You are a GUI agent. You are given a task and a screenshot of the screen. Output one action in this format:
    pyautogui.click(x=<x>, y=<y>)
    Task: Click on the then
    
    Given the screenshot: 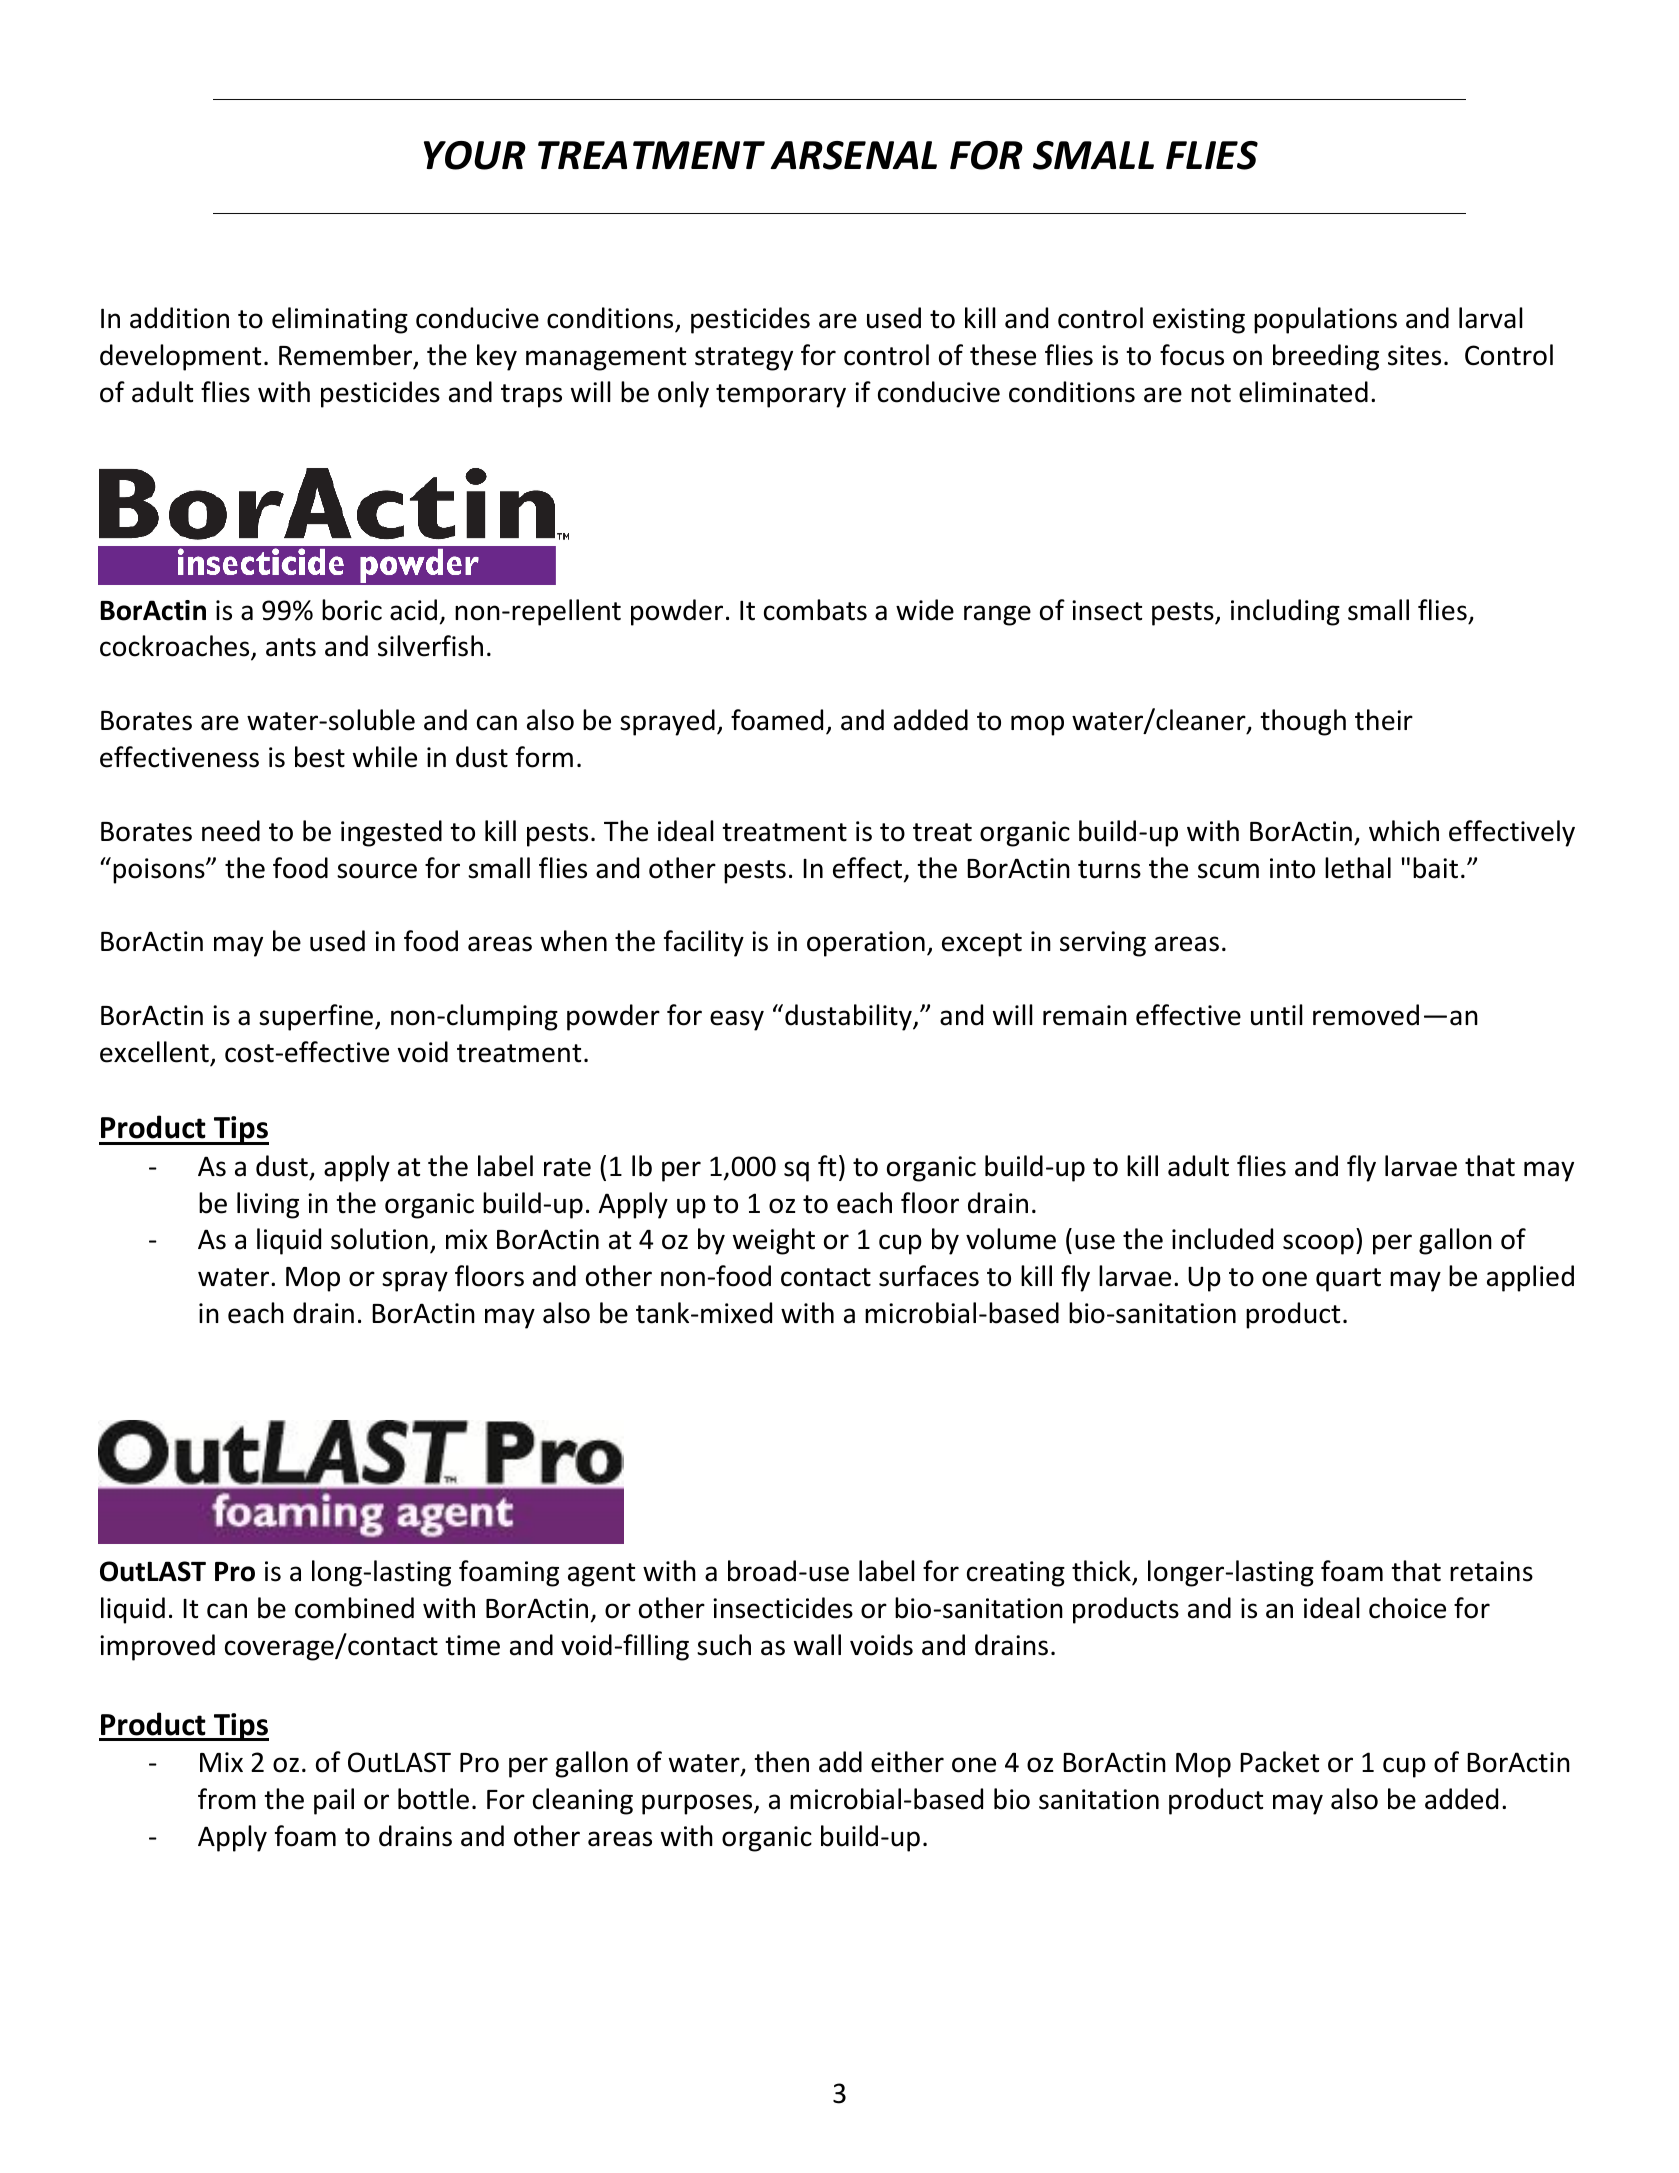 What is the action you would take?
    pyautogui.click(x=781, y=1762)
